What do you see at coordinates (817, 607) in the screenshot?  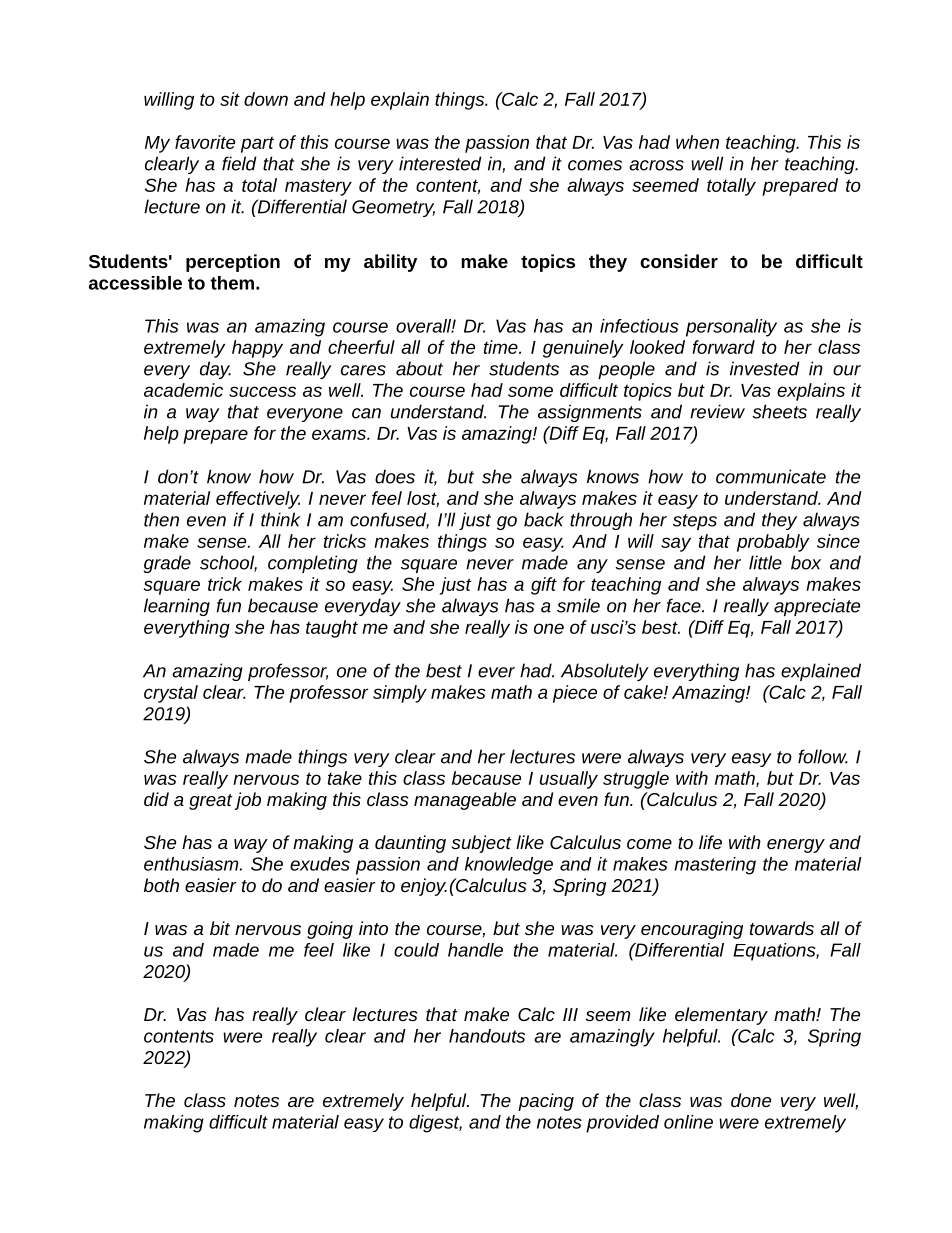 I see `appreciate` at bounding box center [817, 607].
